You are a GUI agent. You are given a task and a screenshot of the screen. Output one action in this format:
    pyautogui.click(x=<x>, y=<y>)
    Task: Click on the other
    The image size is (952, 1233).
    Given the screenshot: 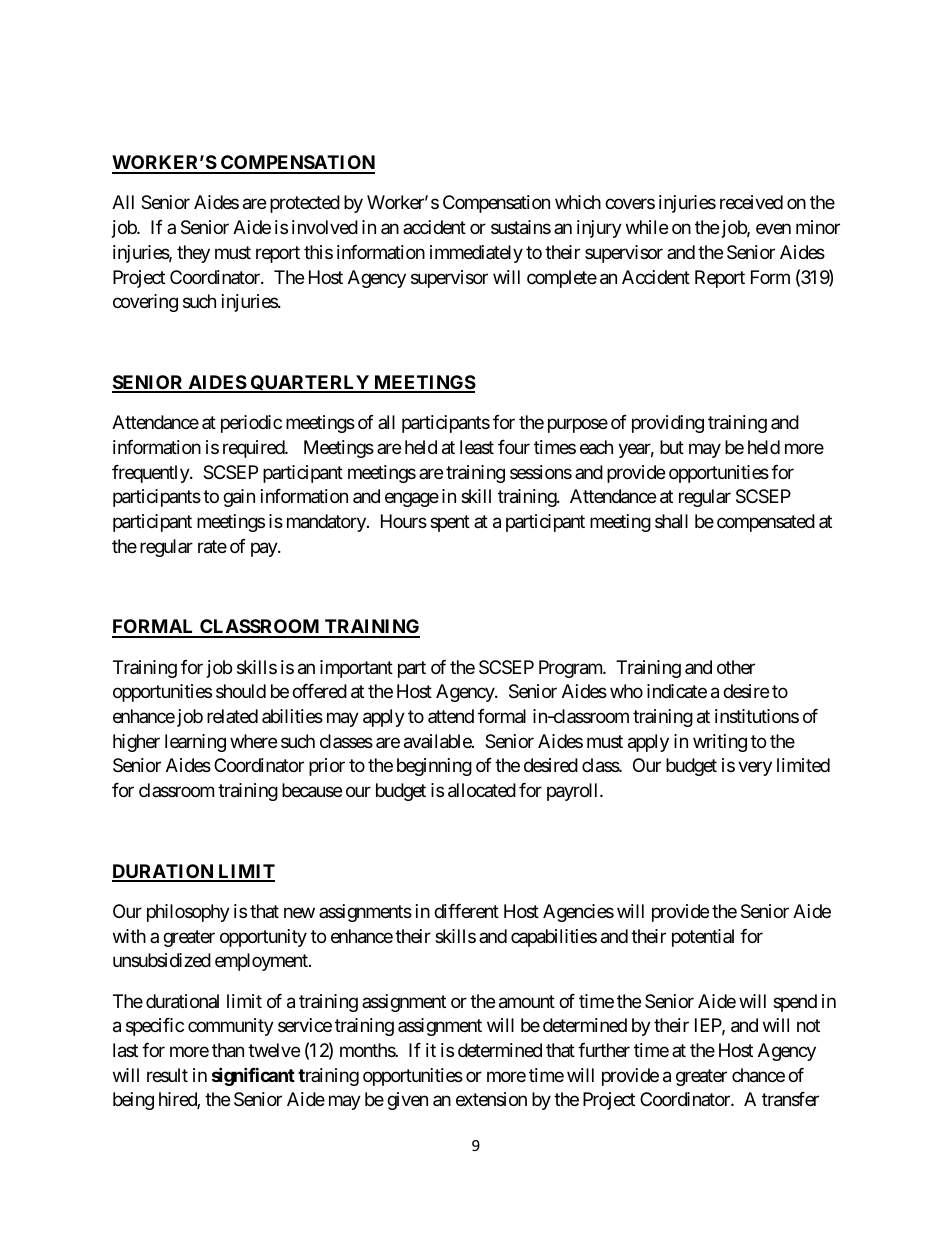 What is the action you would take?
    pyautogui.click(x=736, y=667)
